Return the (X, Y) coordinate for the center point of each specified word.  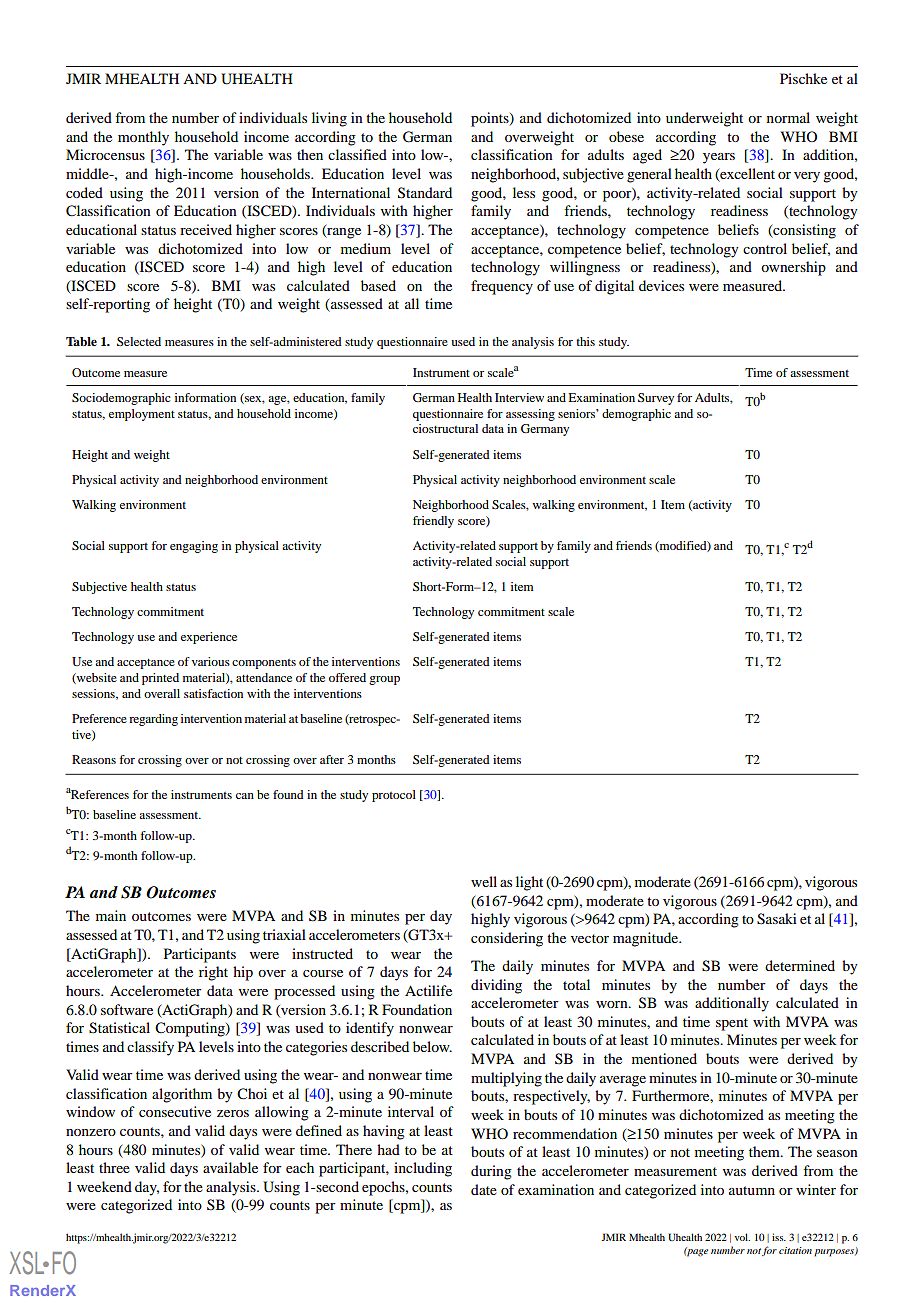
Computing (191, 1029)
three (114, 1167)
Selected (139, 341)
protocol (394, 796)
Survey (656, 399)
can (245, 796)
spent (732, 1024)
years (719, 158)
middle (88, 173)
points (491, 119)
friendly (433, 522)
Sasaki (777, 919)
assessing (530, 415)
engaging (194, 547)
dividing (496, 986)
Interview (519, 397)
